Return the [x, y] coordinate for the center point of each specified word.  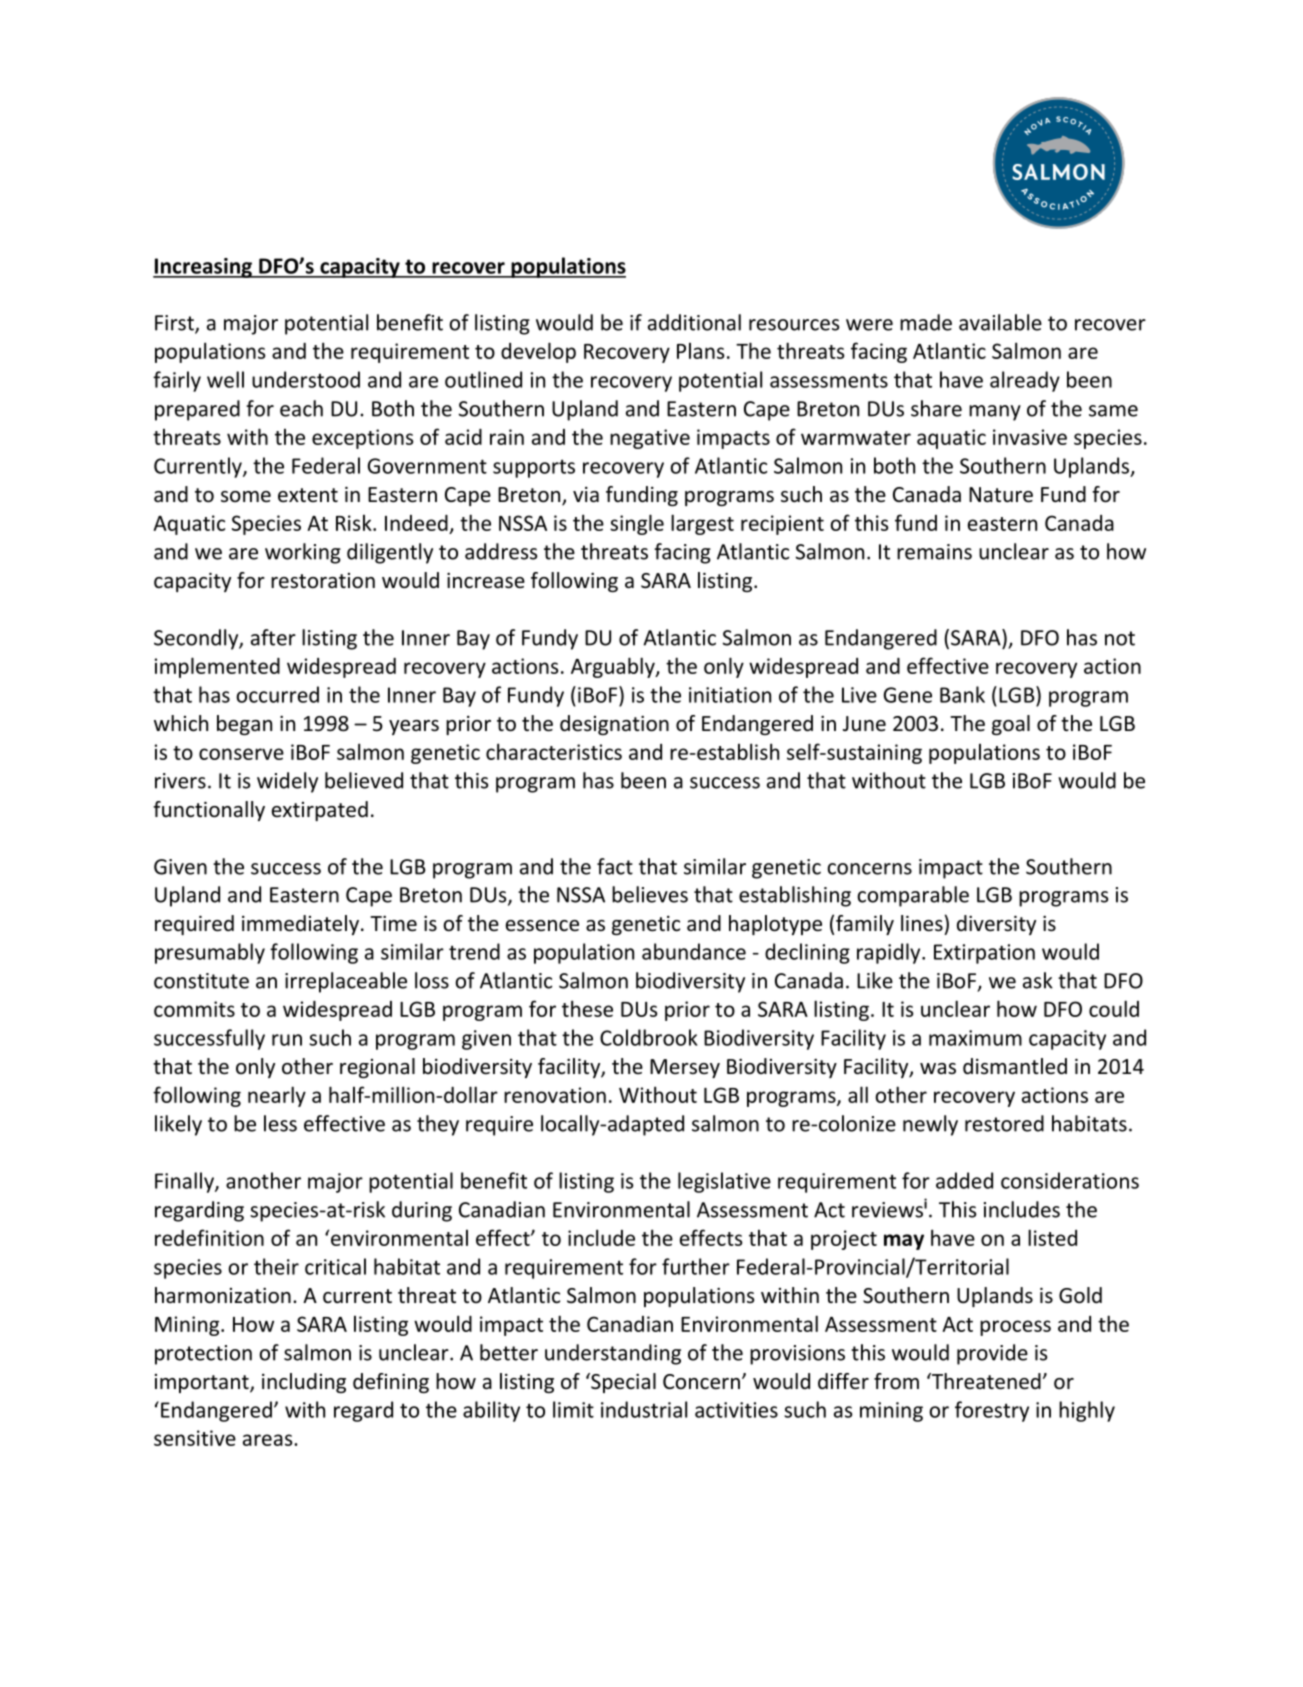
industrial [644, 1409]
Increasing [203, 268]
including [304, 1383]
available [1000, 322]
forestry [992, 1411]
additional [694, 322]
